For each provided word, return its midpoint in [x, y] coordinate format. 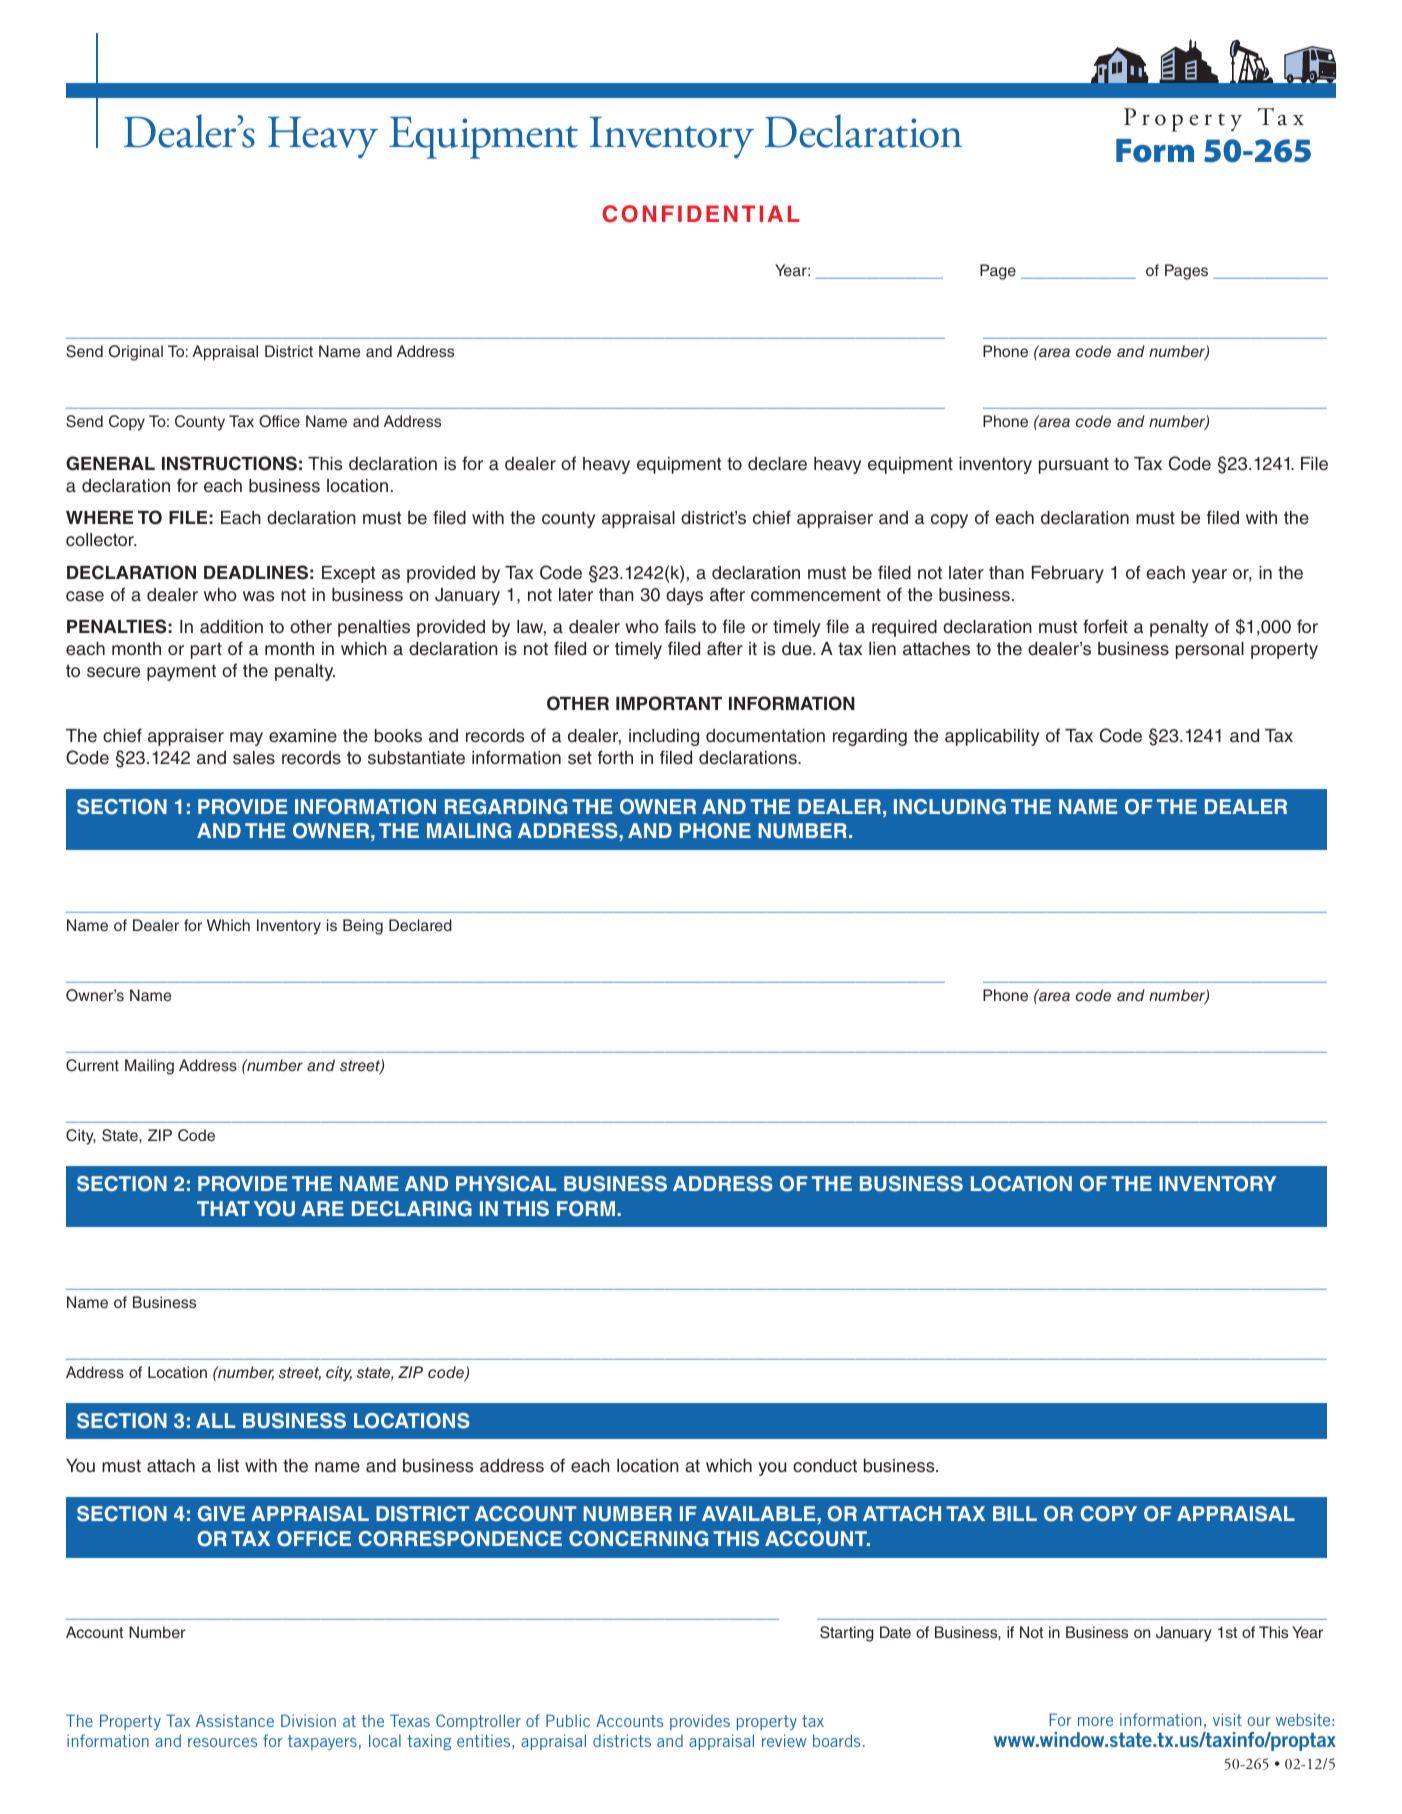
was [258, 596]
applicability [992, 737]
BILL [1015, 1513]
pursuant [1074, 465]
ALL [215, 1420]
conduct [825, 1465]
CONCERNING [638, 1539]
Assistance [235, 1720]
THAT [223, 1208]
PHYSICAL [506, 1184]
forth [615, 757]
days [684, 596]
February [1068, 574]
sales [254, 758]
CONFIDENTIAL [701, 214]
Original [136, 353]
